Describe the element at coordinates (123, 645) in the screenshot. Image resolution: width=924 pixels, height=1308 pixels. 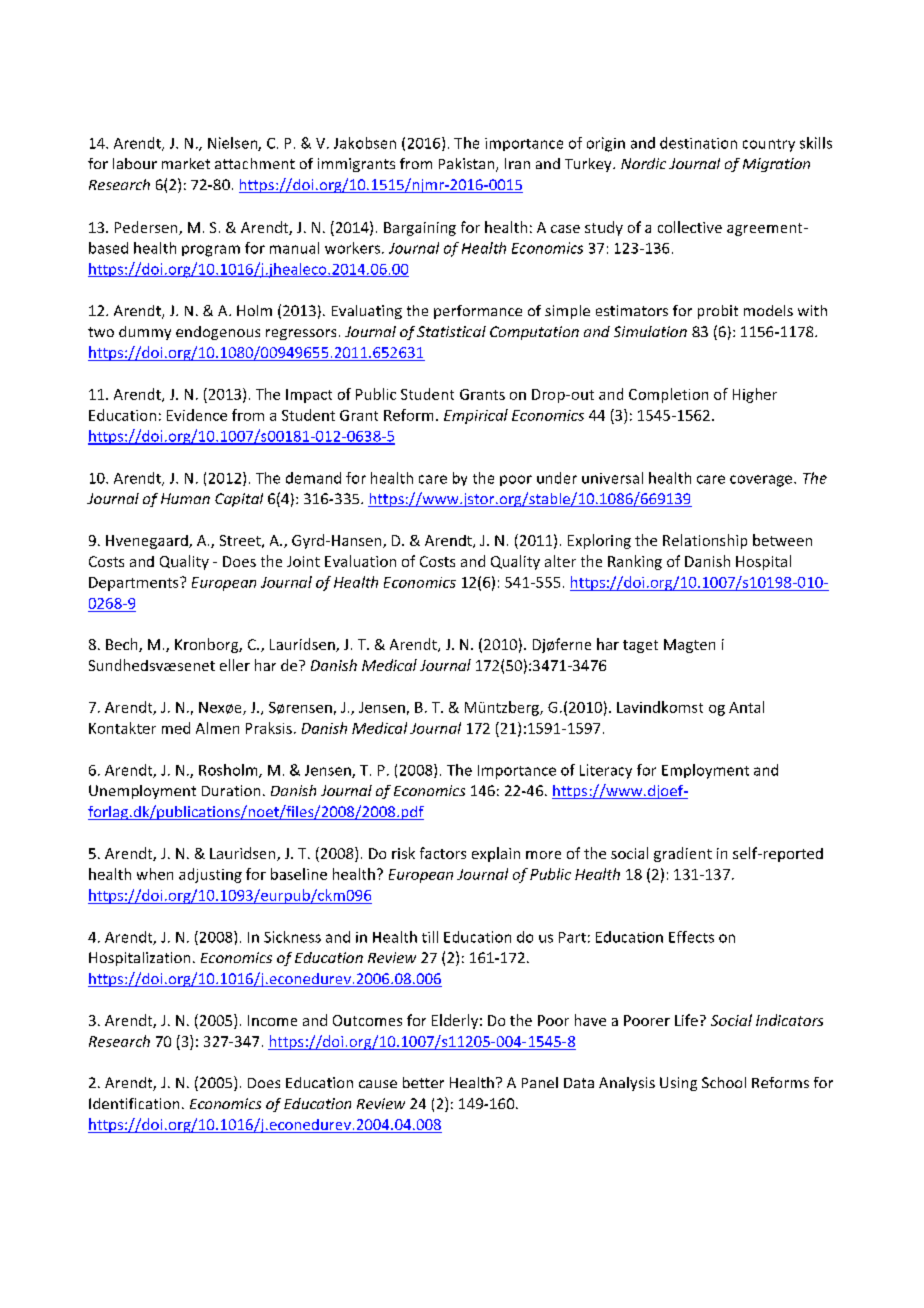
I see `Bech` at that location.
